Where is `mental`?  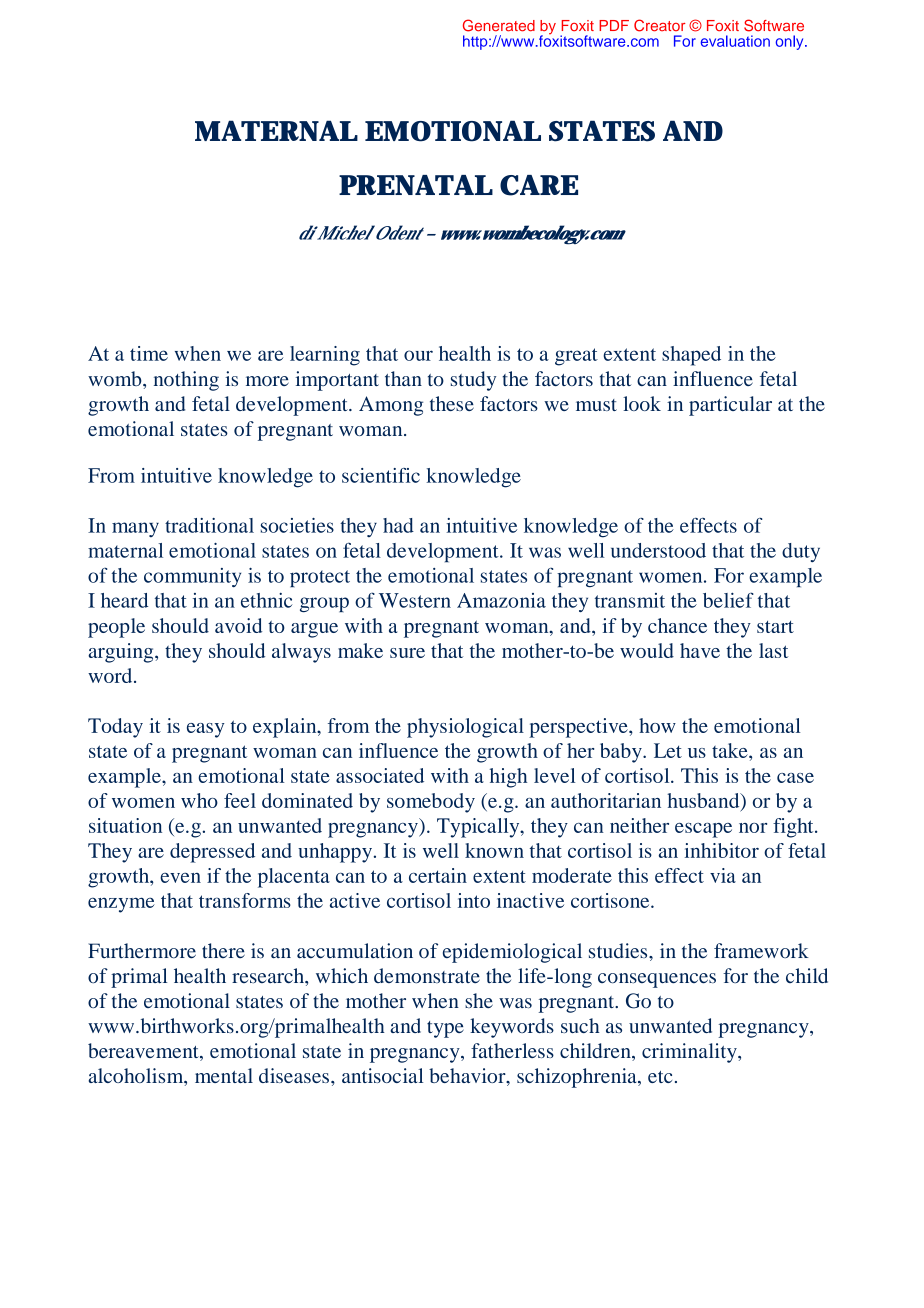
mental is located at coordinates (224, 1075).
